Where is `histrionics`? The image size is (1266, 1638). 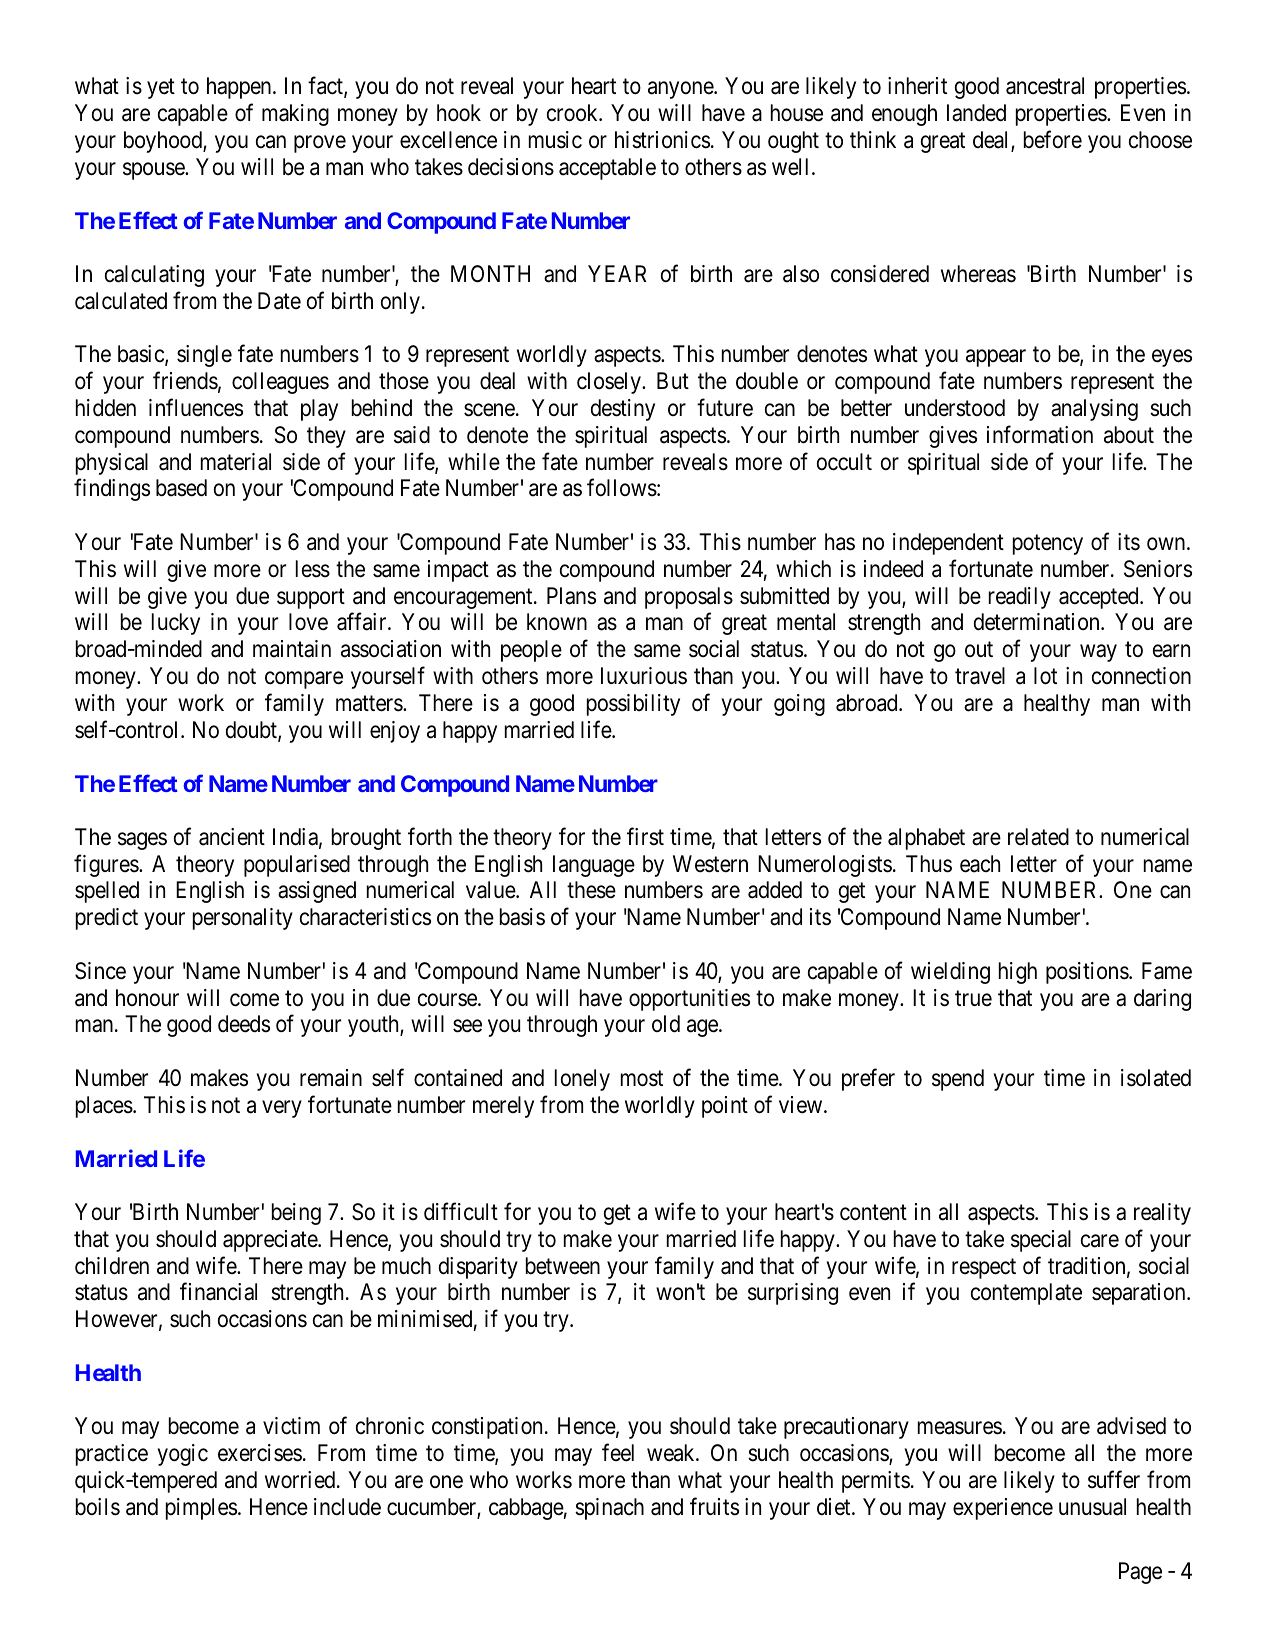 histrionics is located at coordinates (662, 140).
